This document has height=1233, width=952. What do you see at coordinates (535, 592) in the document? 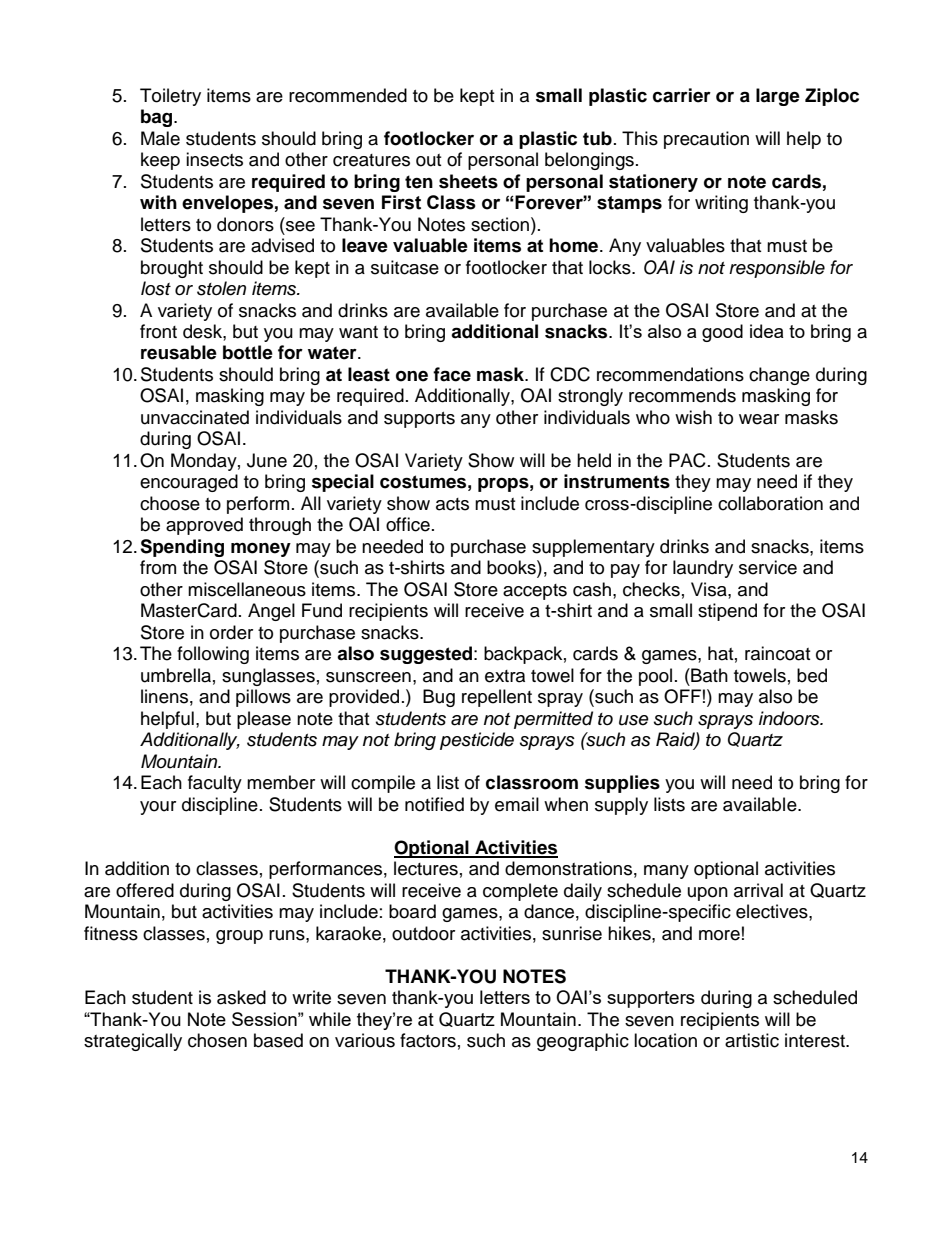
I see `accepts` at bounding box center [535, 592].
